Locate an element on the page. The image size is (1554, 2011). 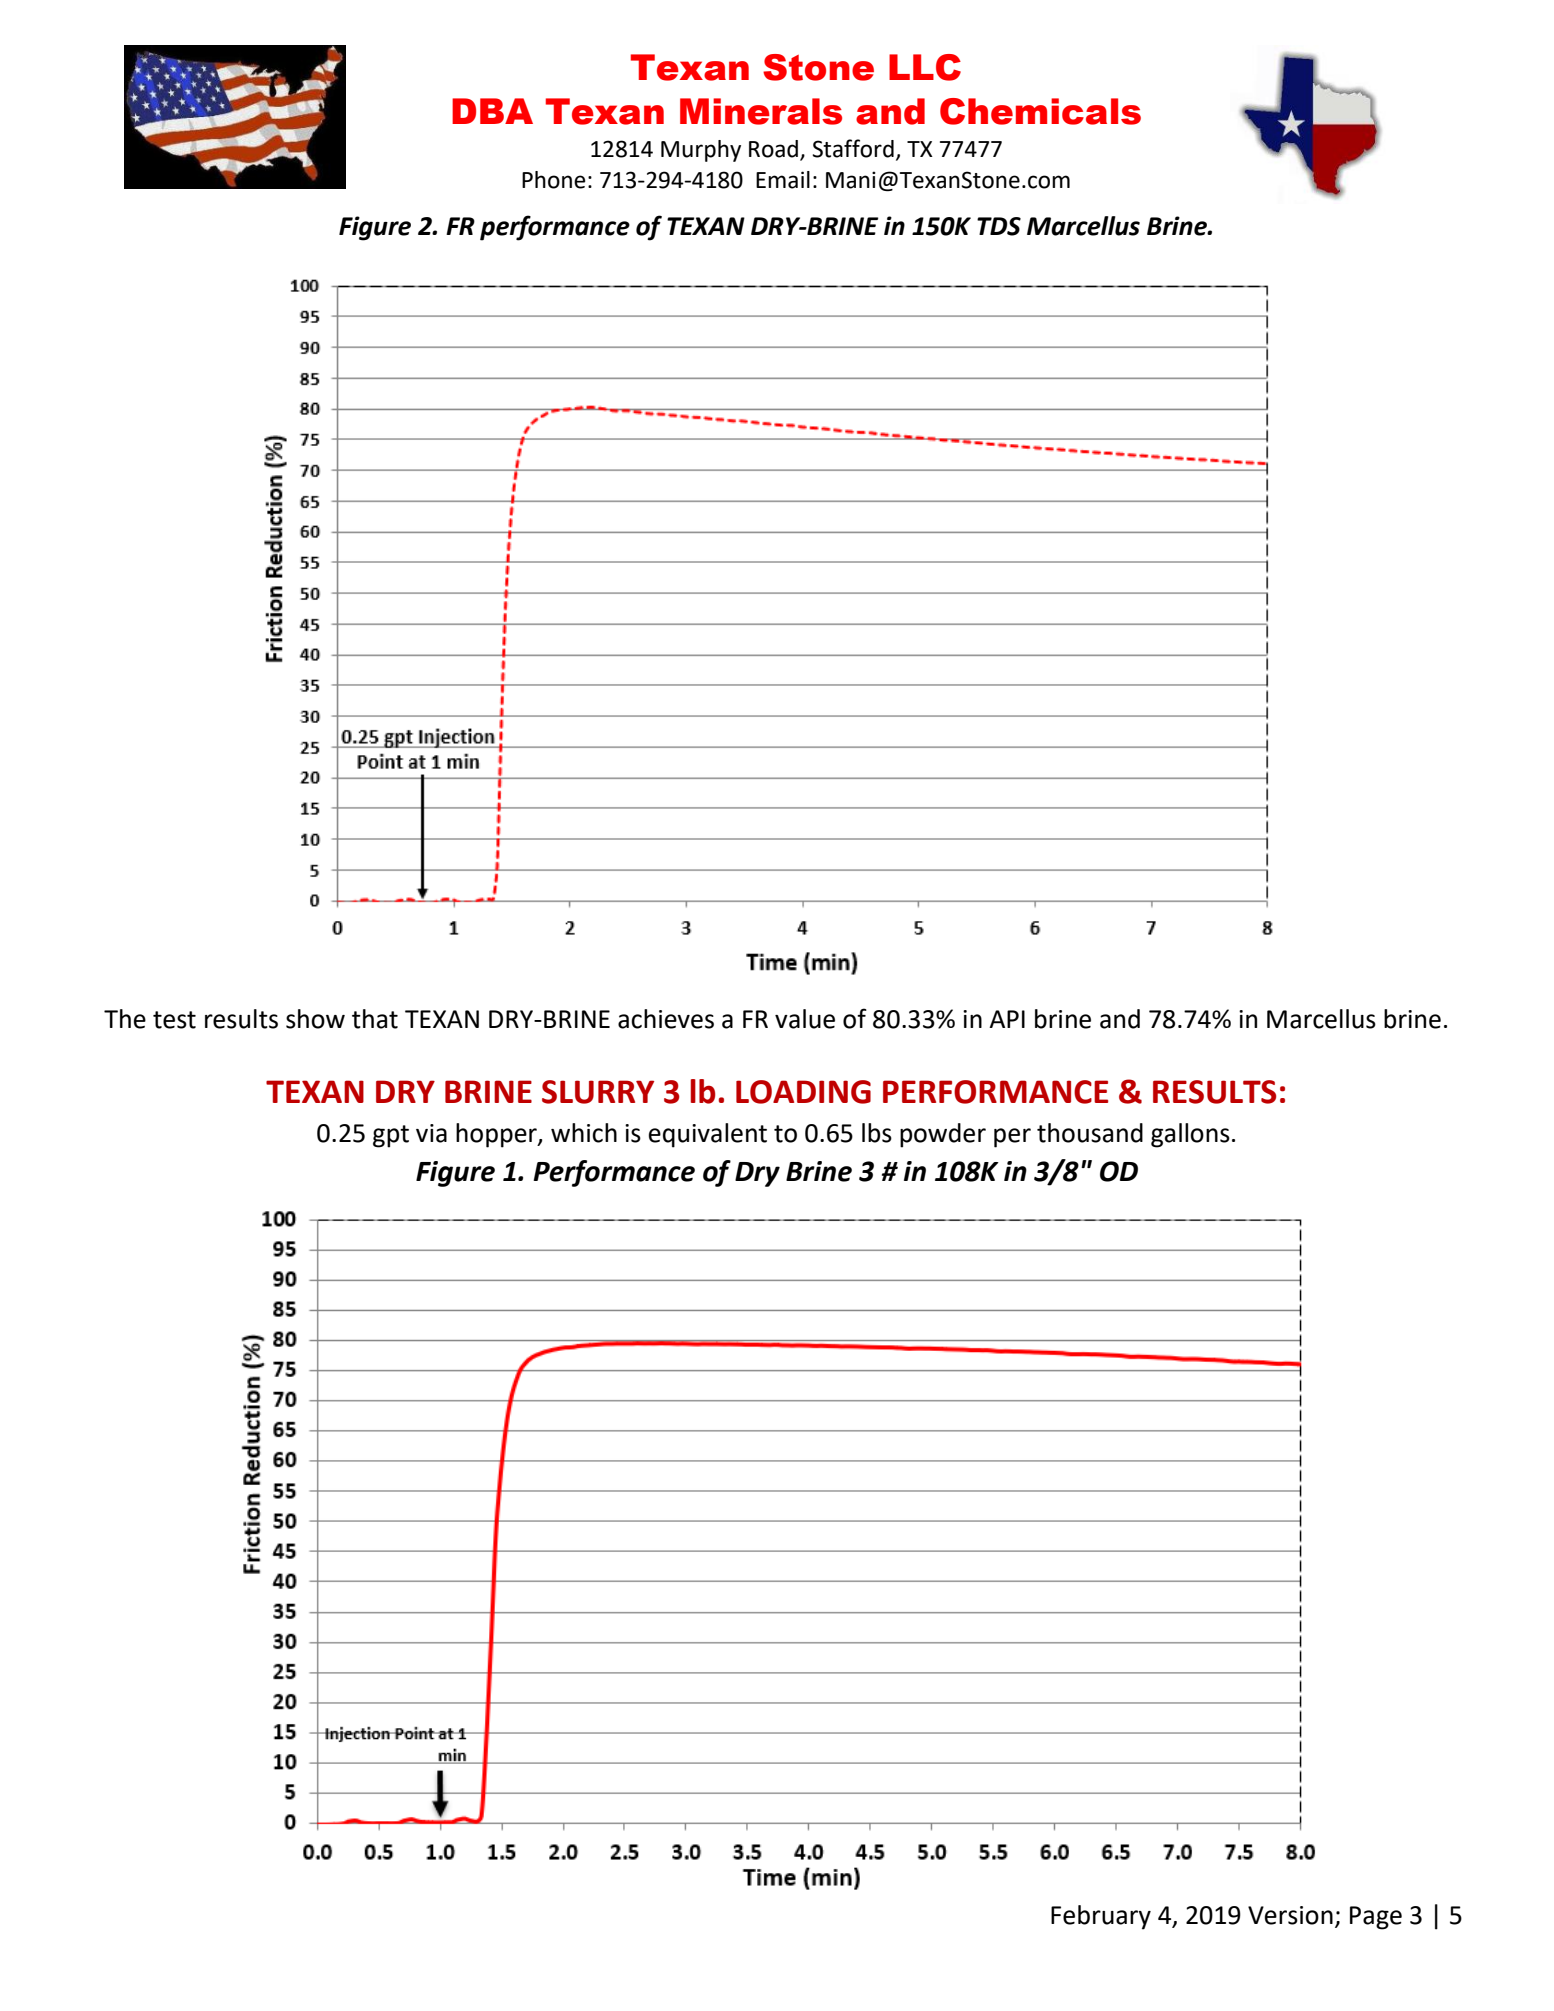
Phone is located at coordinates (554, 180).
